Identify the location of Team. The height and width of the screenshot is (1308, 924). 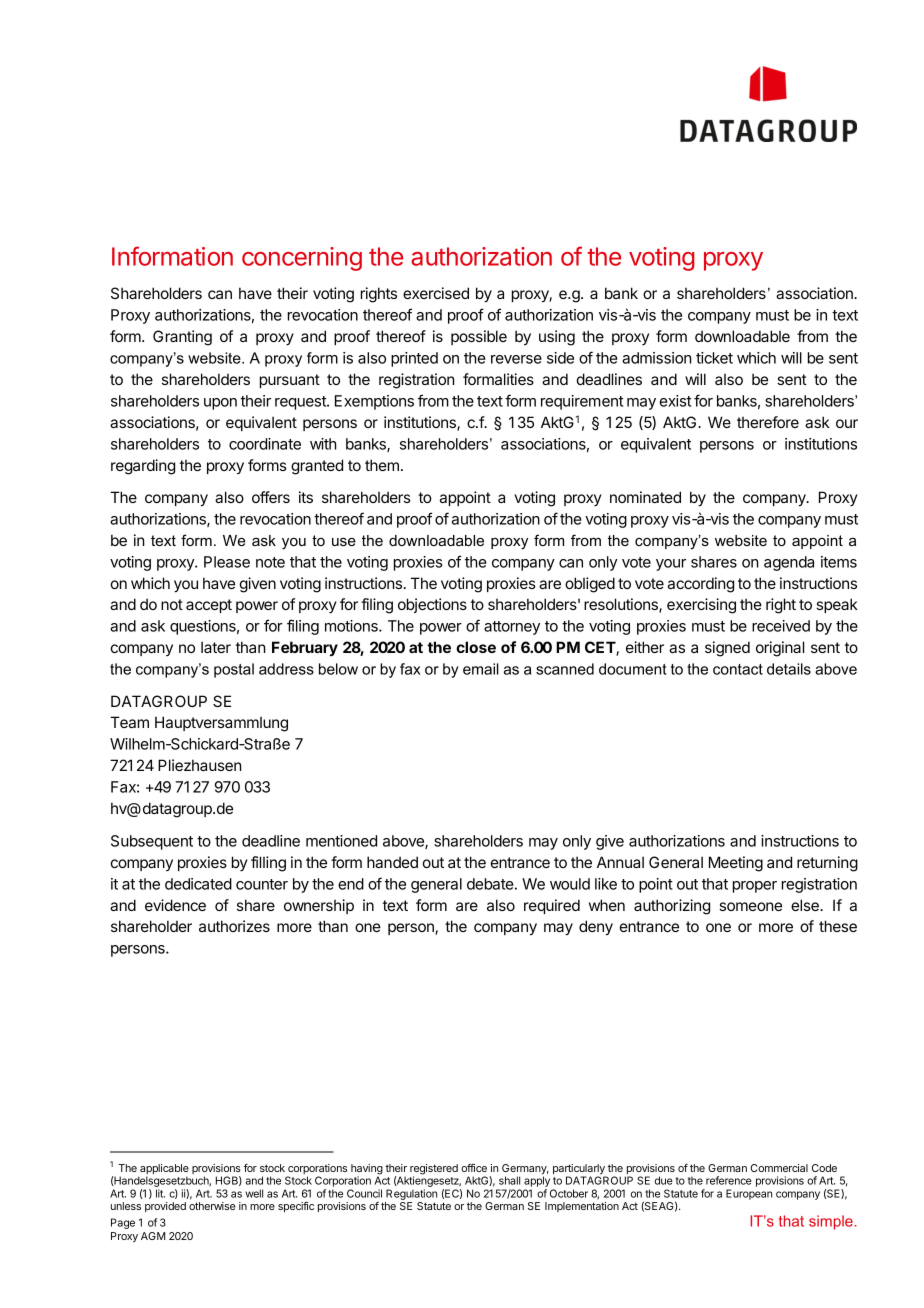
(129, 722).
